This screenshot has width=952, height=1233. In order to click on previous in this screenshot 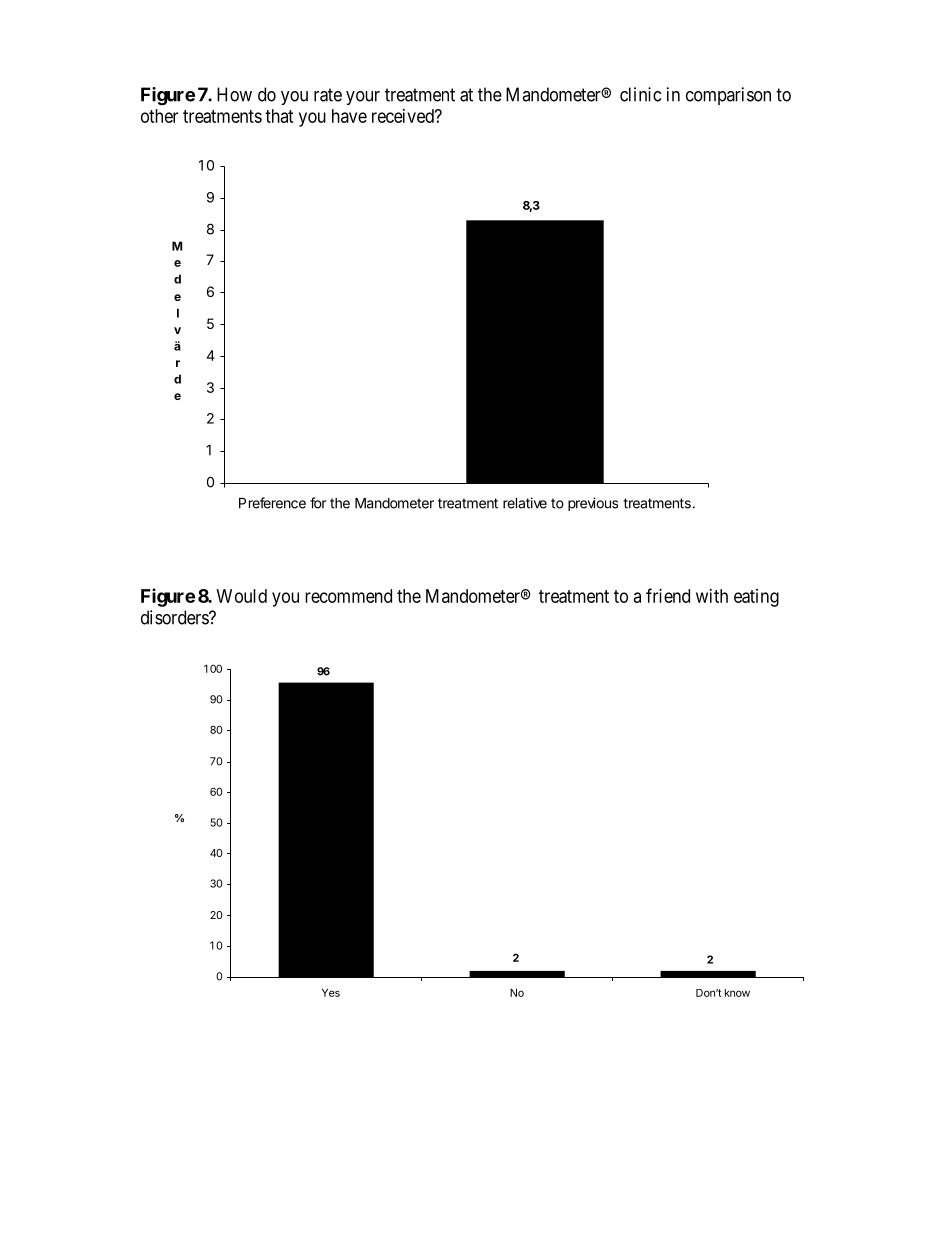, I will do `click(593, 504)`.
